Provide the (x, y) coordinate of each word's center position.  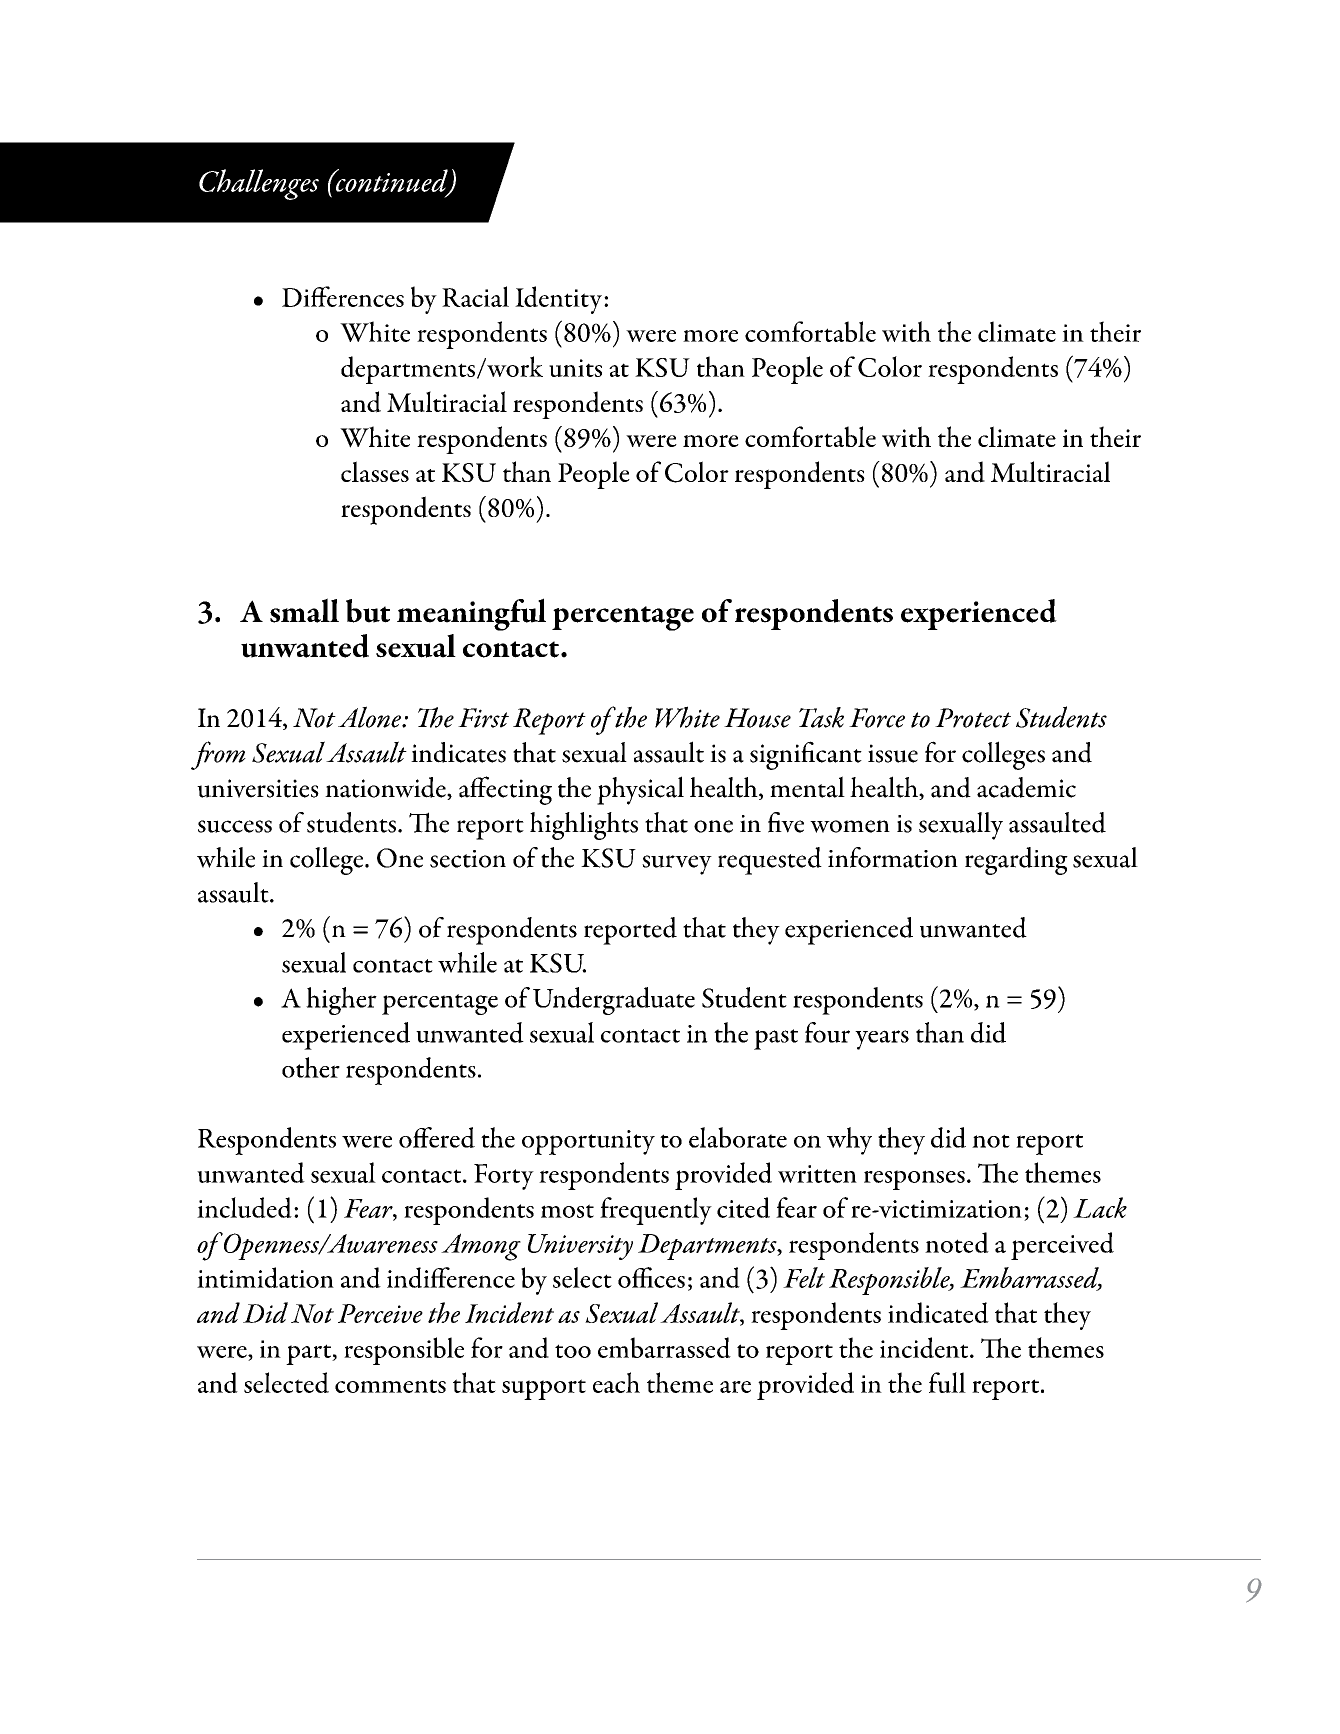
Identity (558, 300)
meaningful (471, 614)
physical (640, 790)
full (947, 1382)
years (882, 1040)
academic (1026, 787)
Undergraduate (614, 1001)
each (616, 1382)
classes (375, 471)
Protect (973, 718)
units (575, 368)
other (311, 1067)
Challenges (259, 184)
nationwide (386, 788)
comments (390, 1386)
